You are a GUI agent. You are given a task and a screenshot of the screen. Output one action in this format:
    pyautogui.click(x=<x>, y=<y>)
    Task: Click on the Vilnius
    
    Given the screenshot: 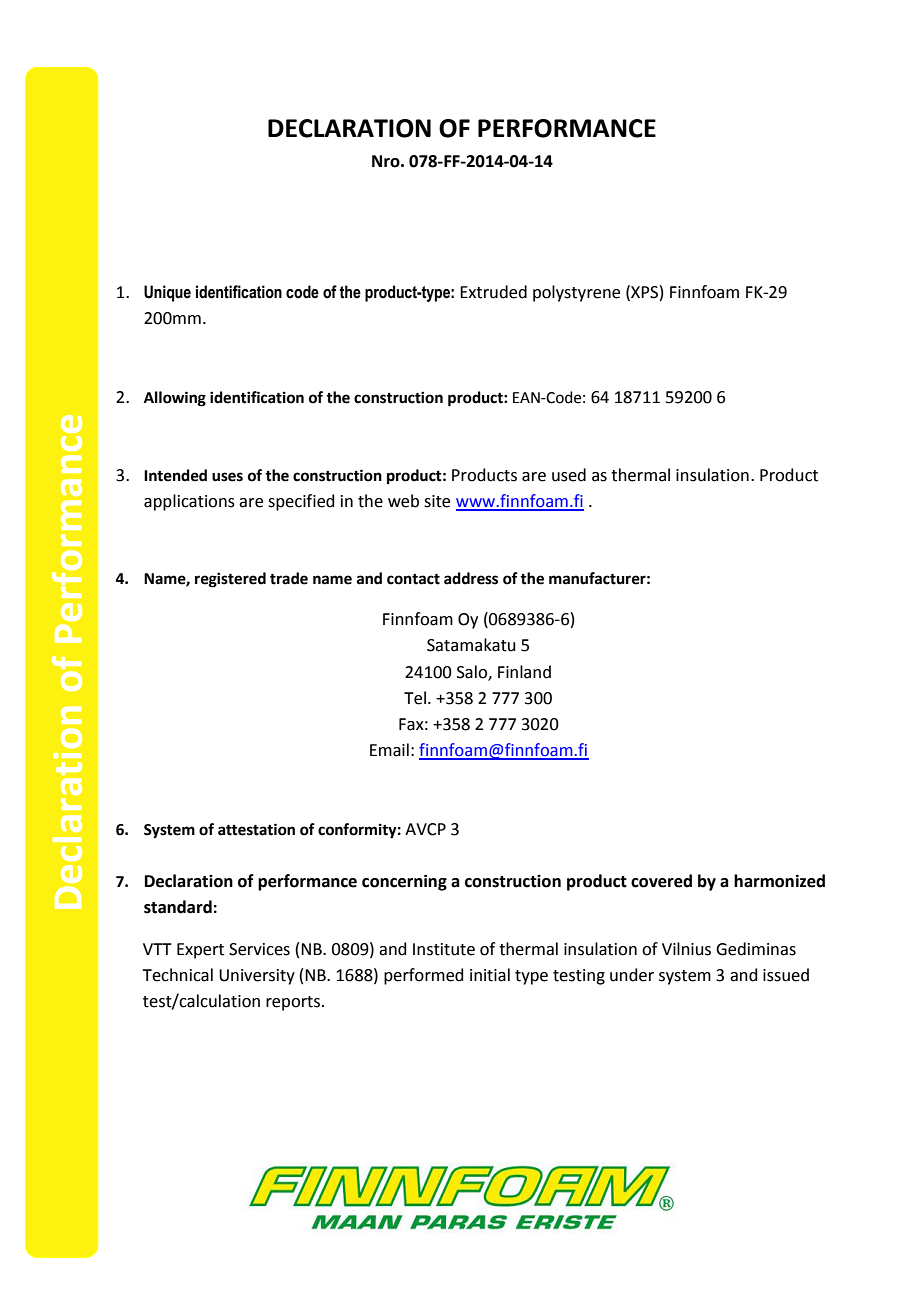 What is the action you would take?
    pyautogui.click(x=686, y=949)
